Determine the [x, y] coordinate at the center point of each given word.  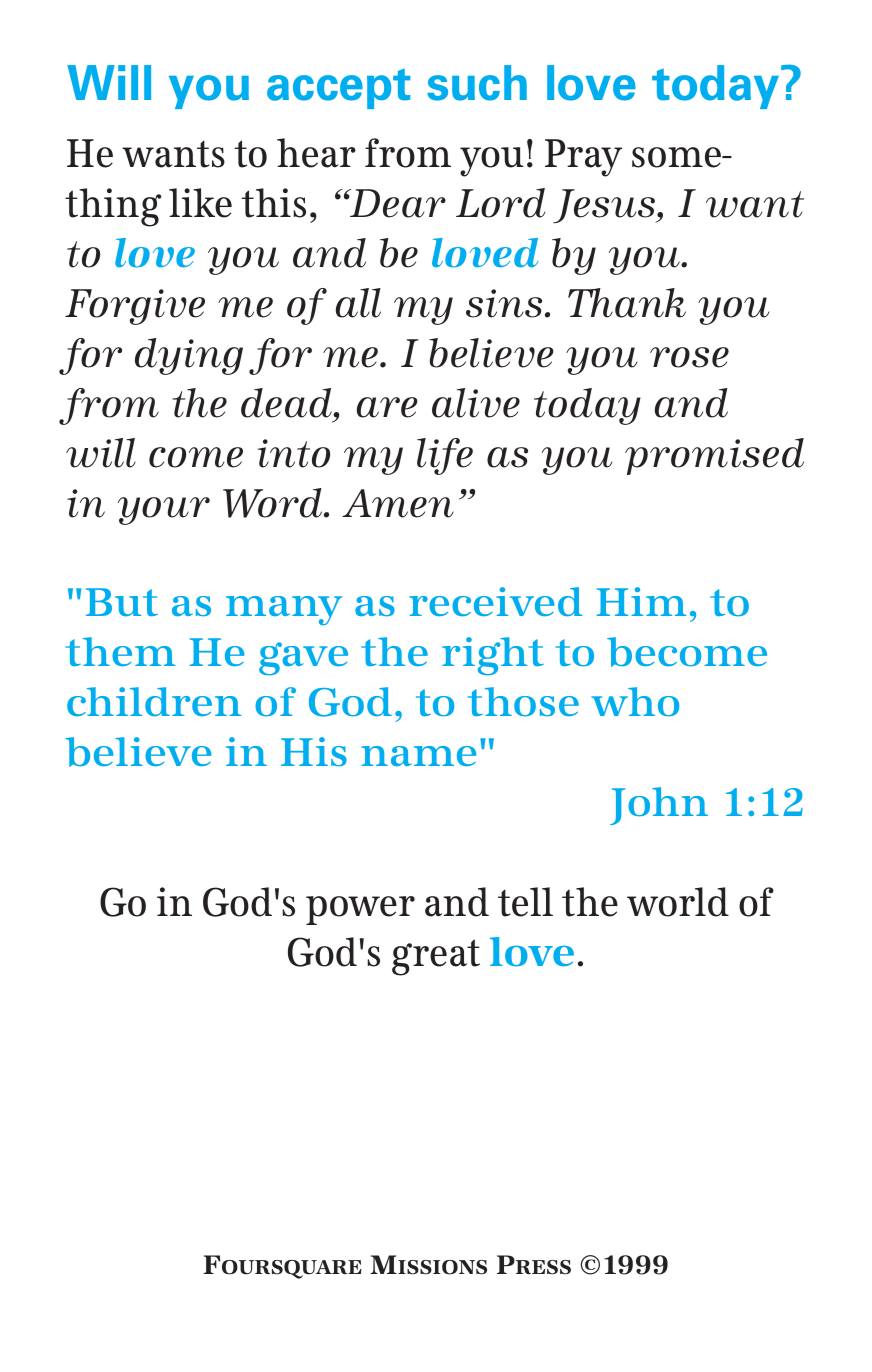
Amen [398, 503]
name [418, 756]
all [358, 303]
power [360, 910]
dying [189, 356]
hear [316, 153]
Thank [627, 303]
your [164, 511]
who [635, 701]
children [154, 701]
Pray [583, 158]
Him [641, 601]
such [477, 83]
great [436, 957]
